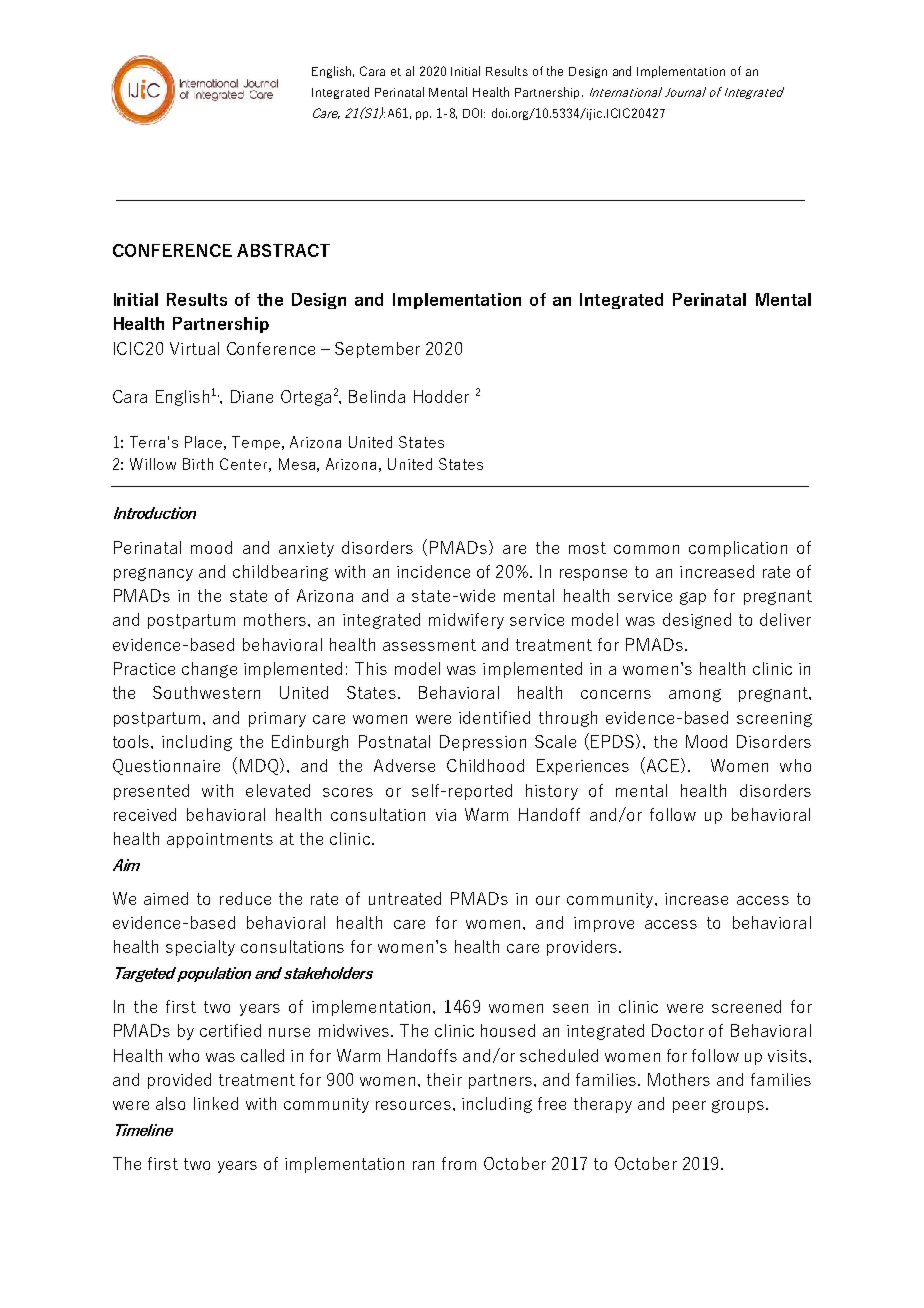  What do you see at coordinates (441, 396) in the screenshot?
I see `Hodder` at bounding box center [441, 396].
